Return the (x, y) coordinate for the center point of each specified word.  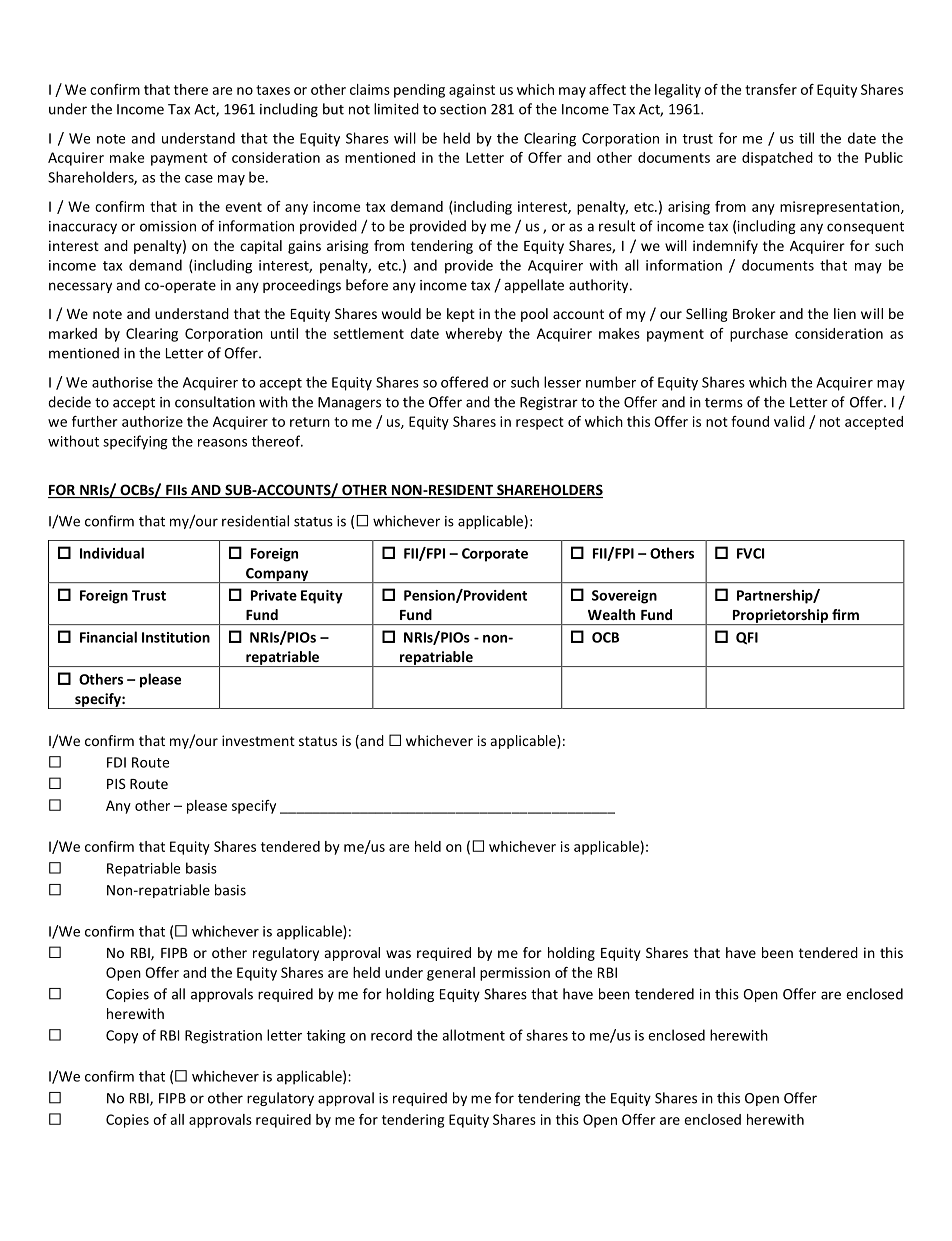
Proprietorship (780, 617)
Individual (112, 553)
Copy (122, 1037)
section (463, 109)
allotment (473, 1035)
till (806, 138)
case (199, 179)
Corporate (495, 555)
